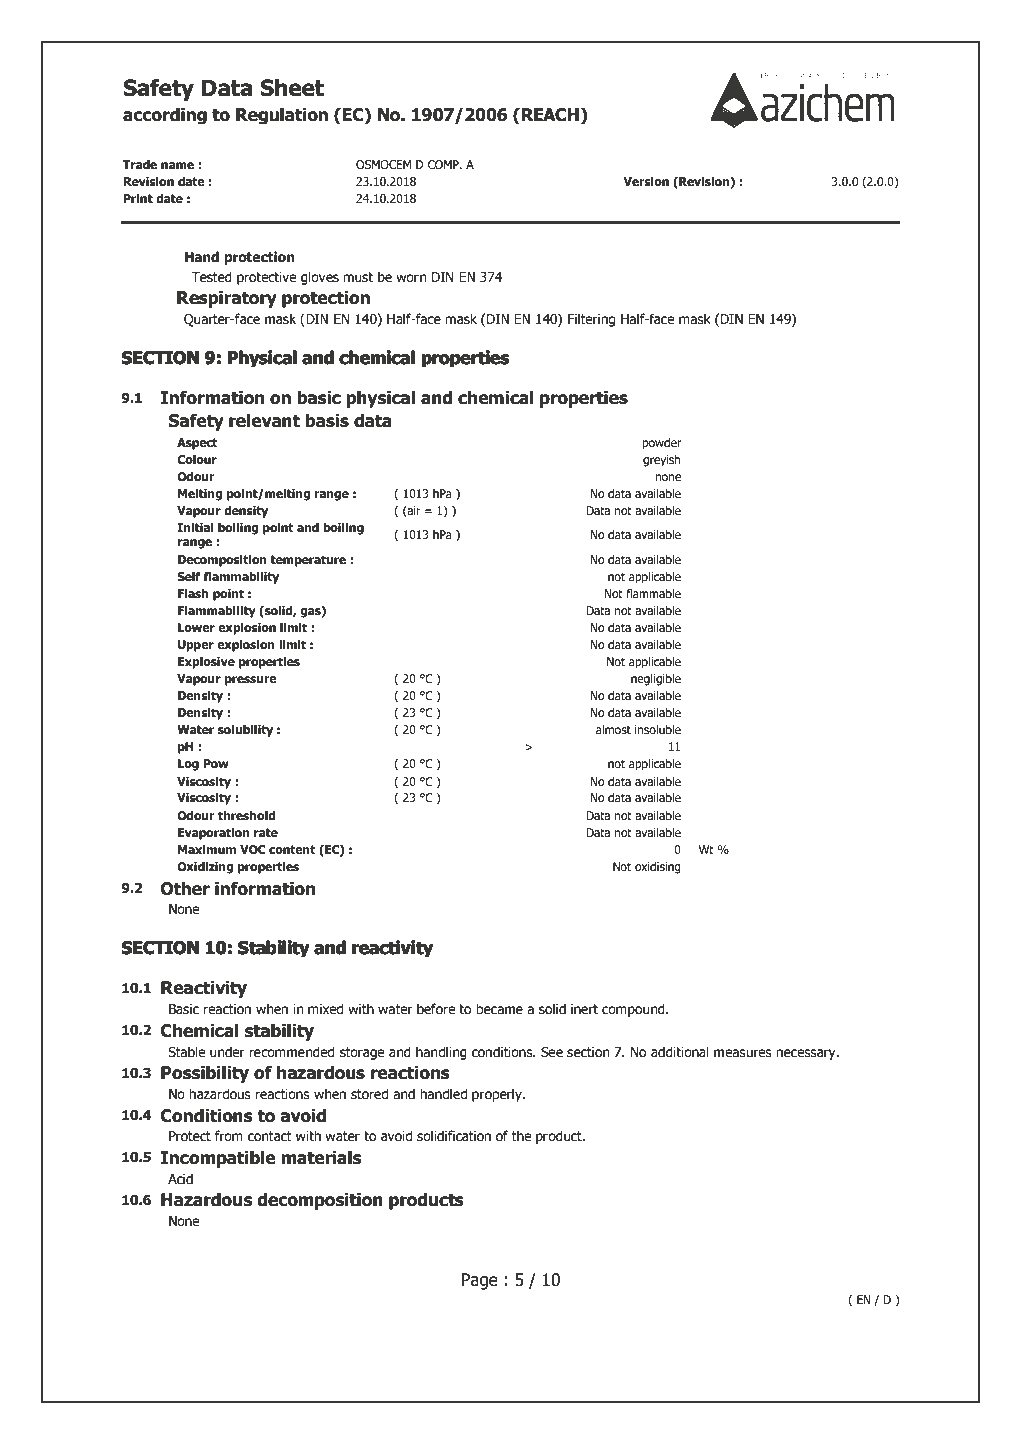  Describe the element at coordinates (180, 1179) in the screenshot. I see `Acid` at that location.
